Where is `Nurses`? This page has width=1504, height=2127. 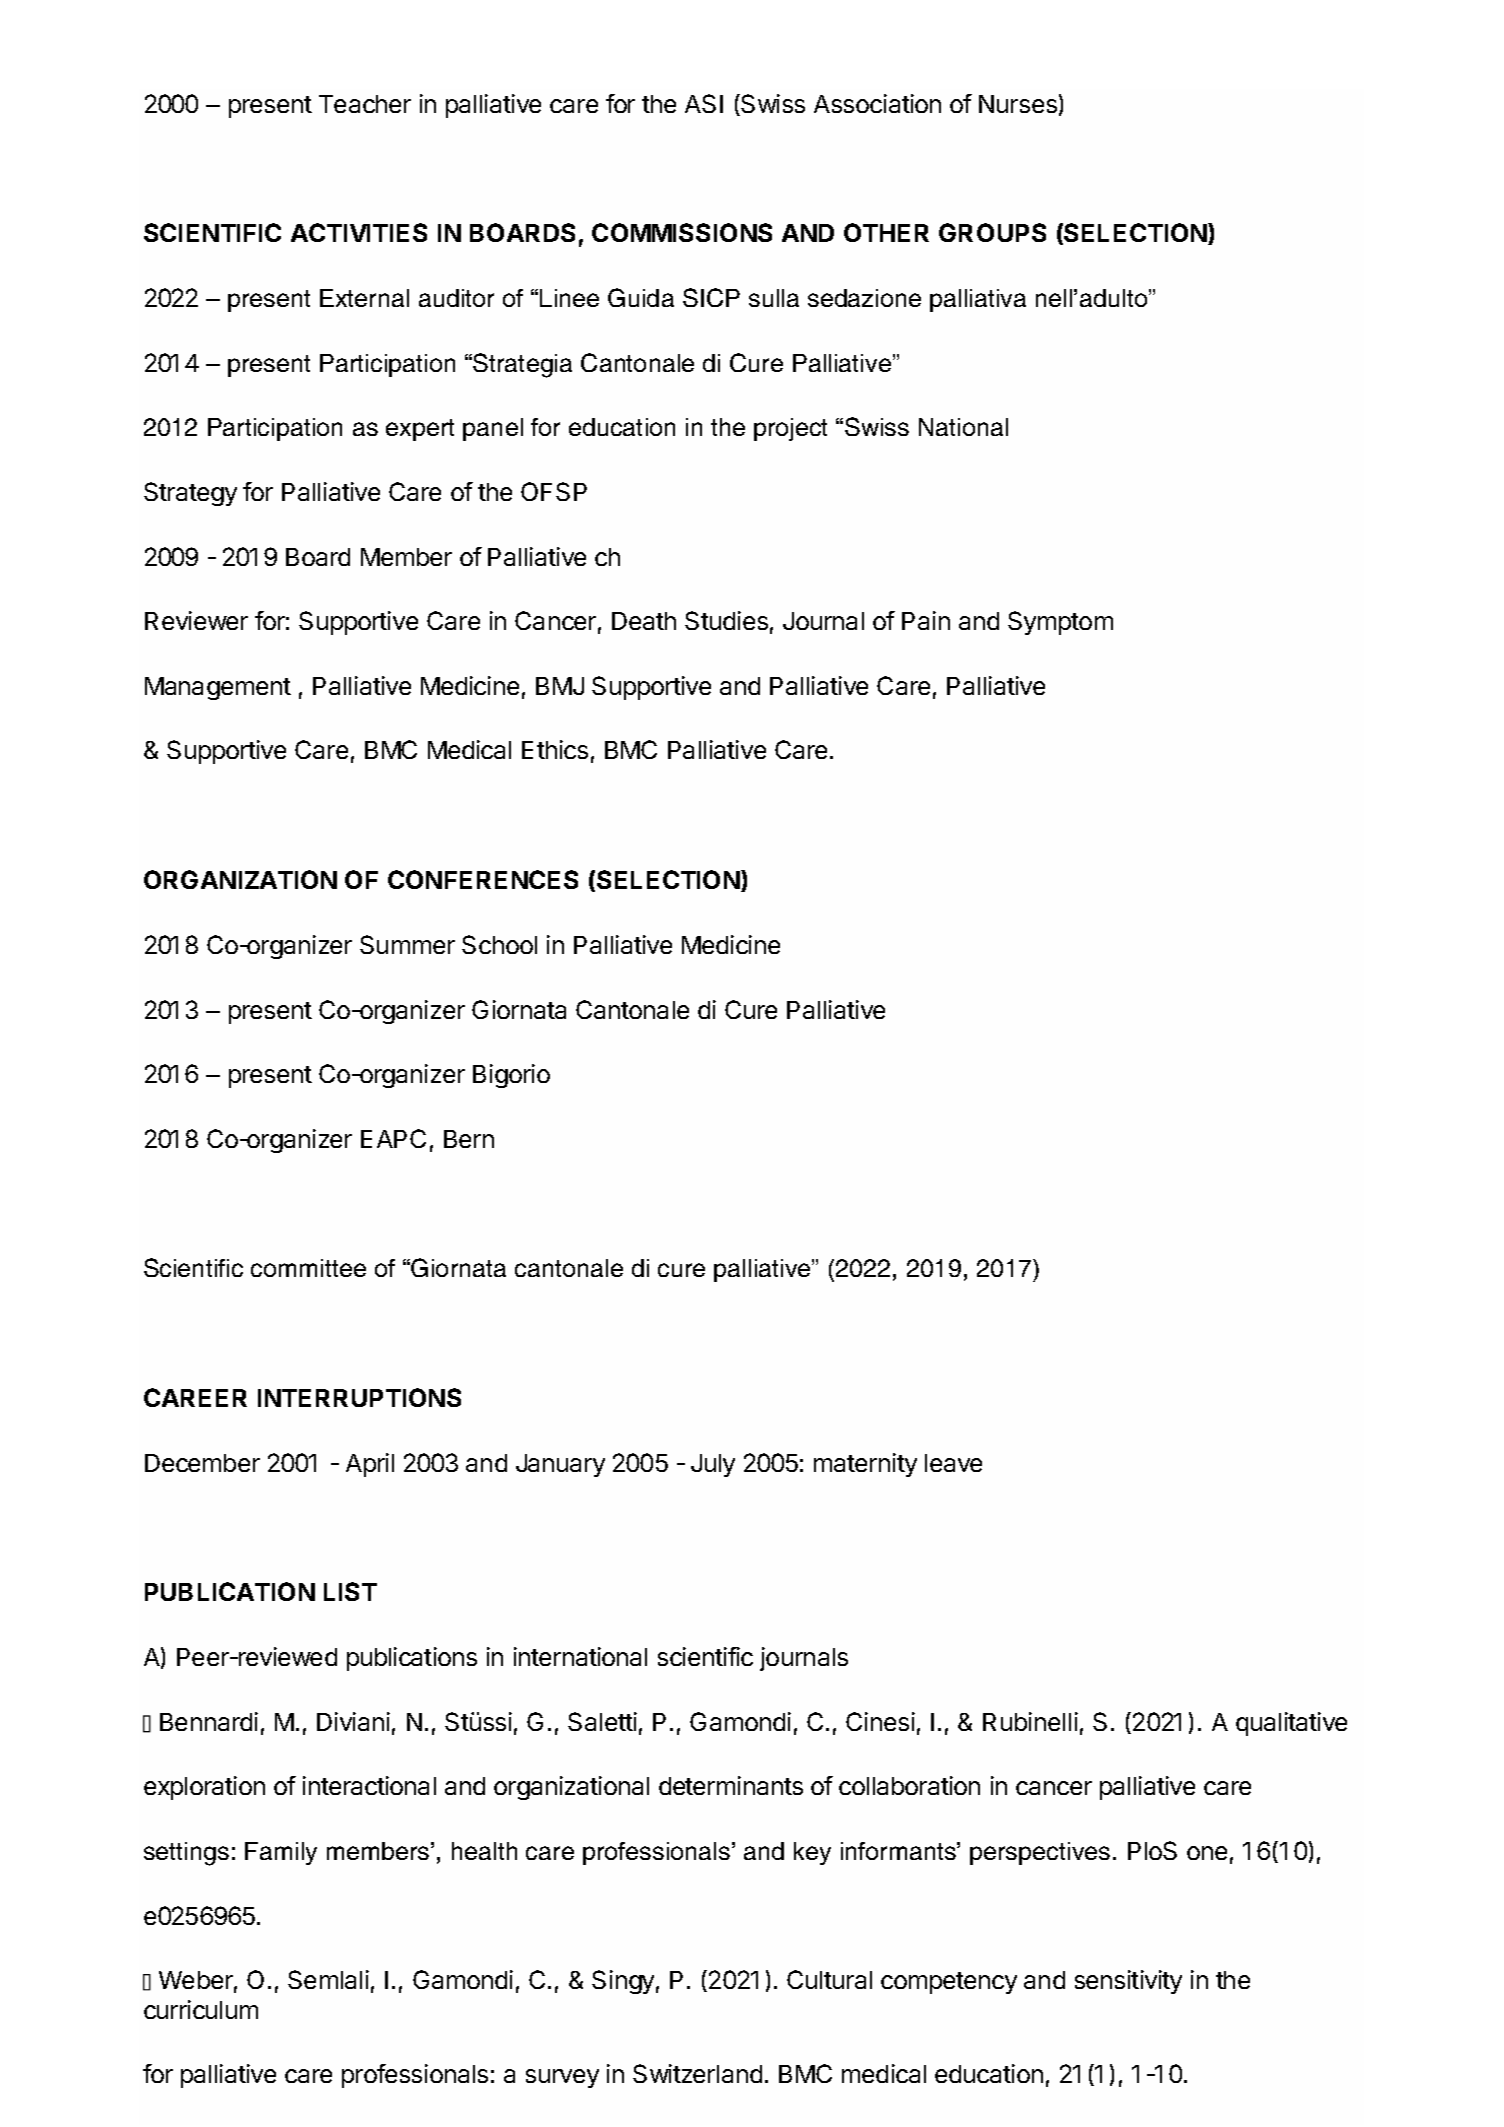
Nurses is located at coordinates (1018, 104).
